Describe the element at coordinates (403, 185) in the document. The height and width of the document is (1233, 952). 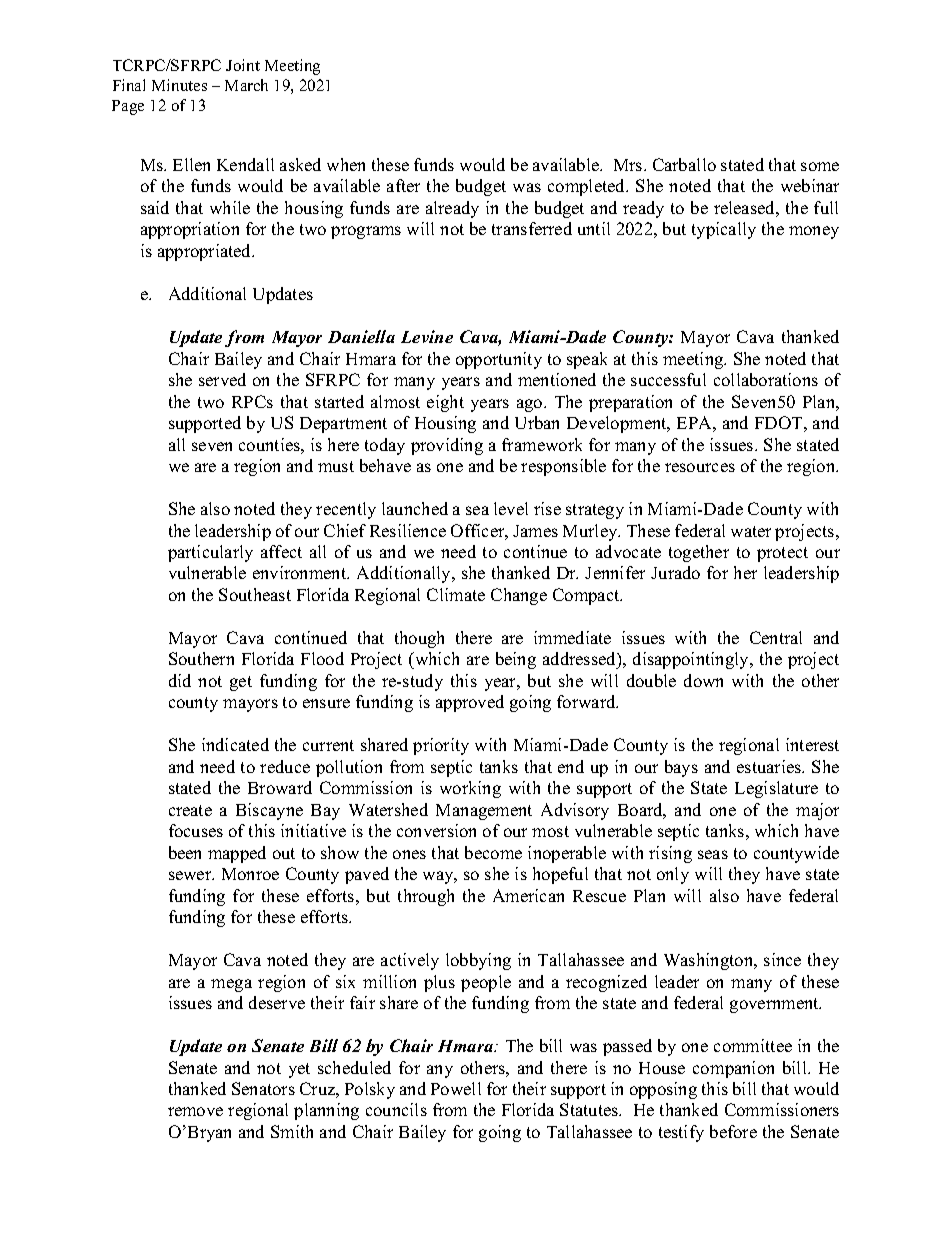
I see `after` at that location.
